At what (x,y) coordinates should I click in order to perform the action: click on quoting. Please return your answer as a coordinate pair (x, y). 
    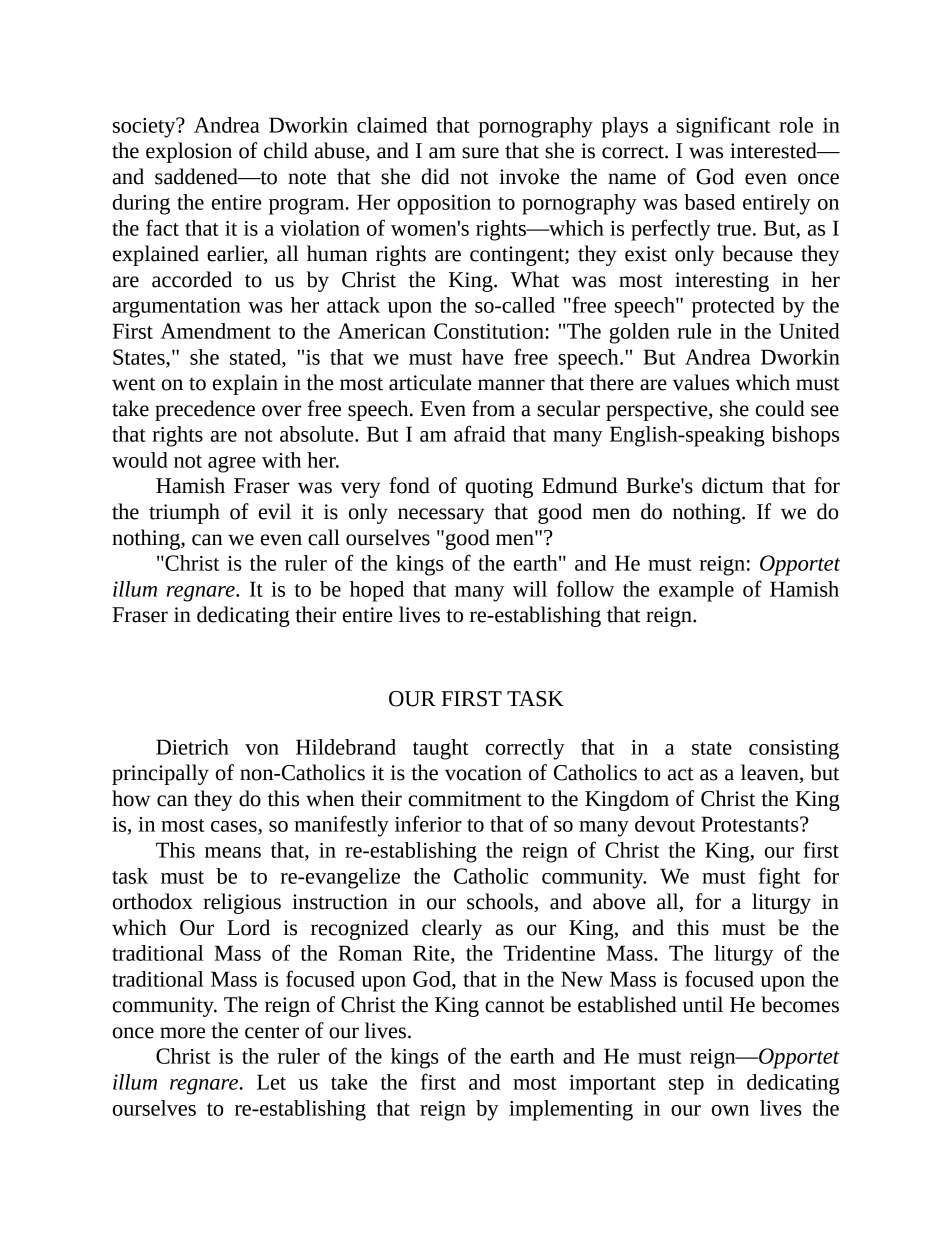
    Looking at the image, I should click on (499, 488).
